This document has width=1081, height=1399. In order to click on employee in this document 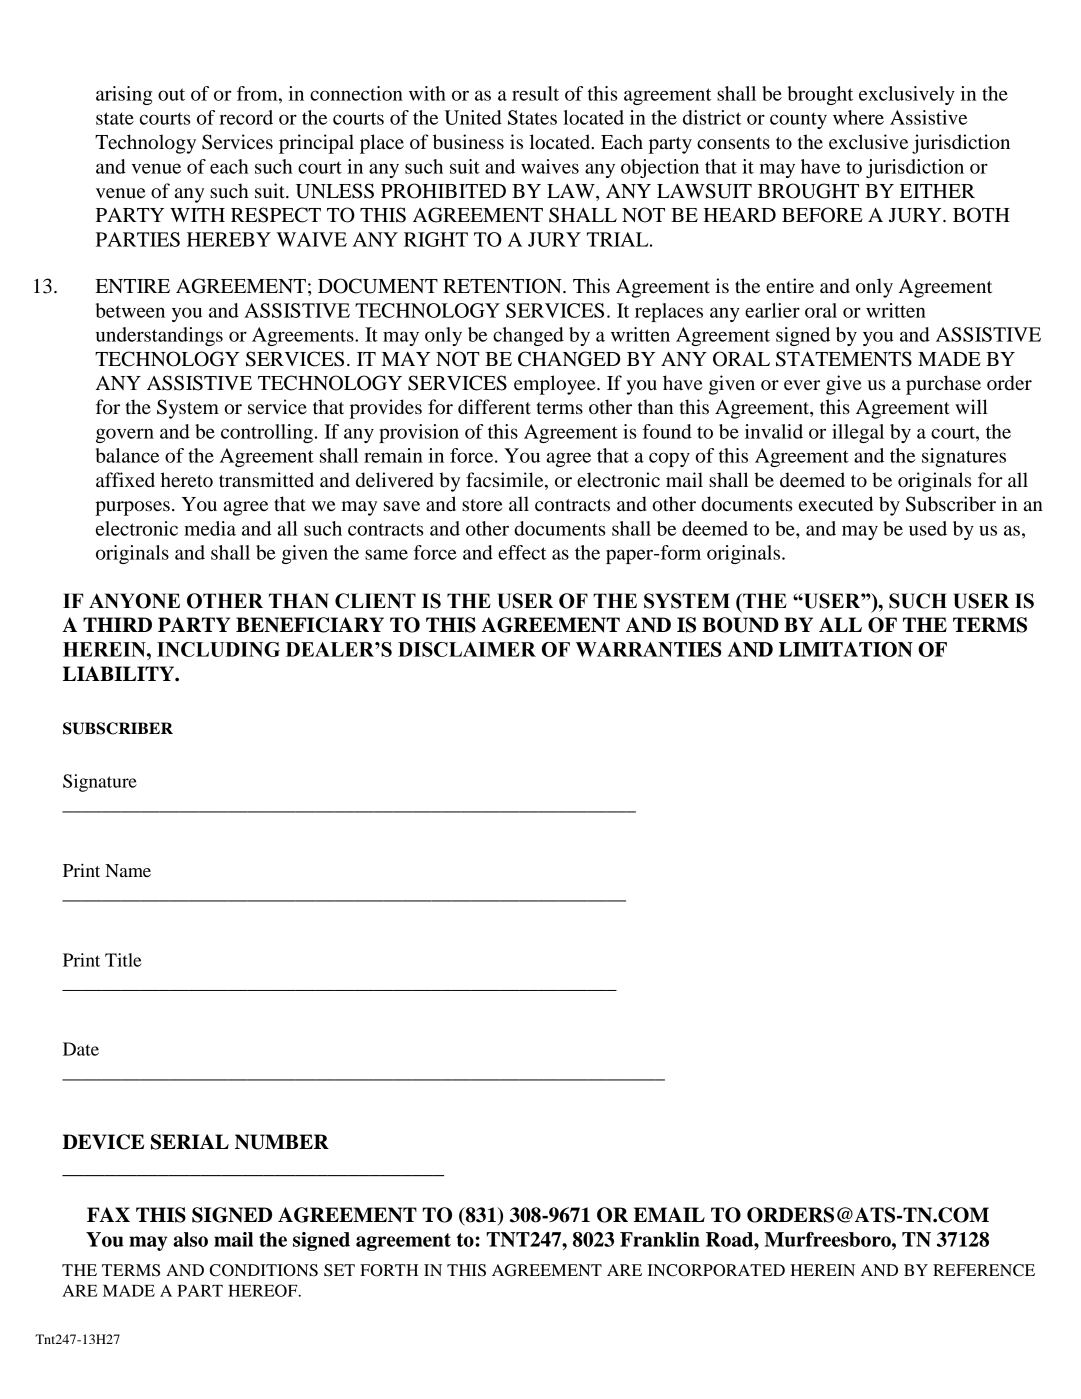, I will do `click(556, 385)`.
